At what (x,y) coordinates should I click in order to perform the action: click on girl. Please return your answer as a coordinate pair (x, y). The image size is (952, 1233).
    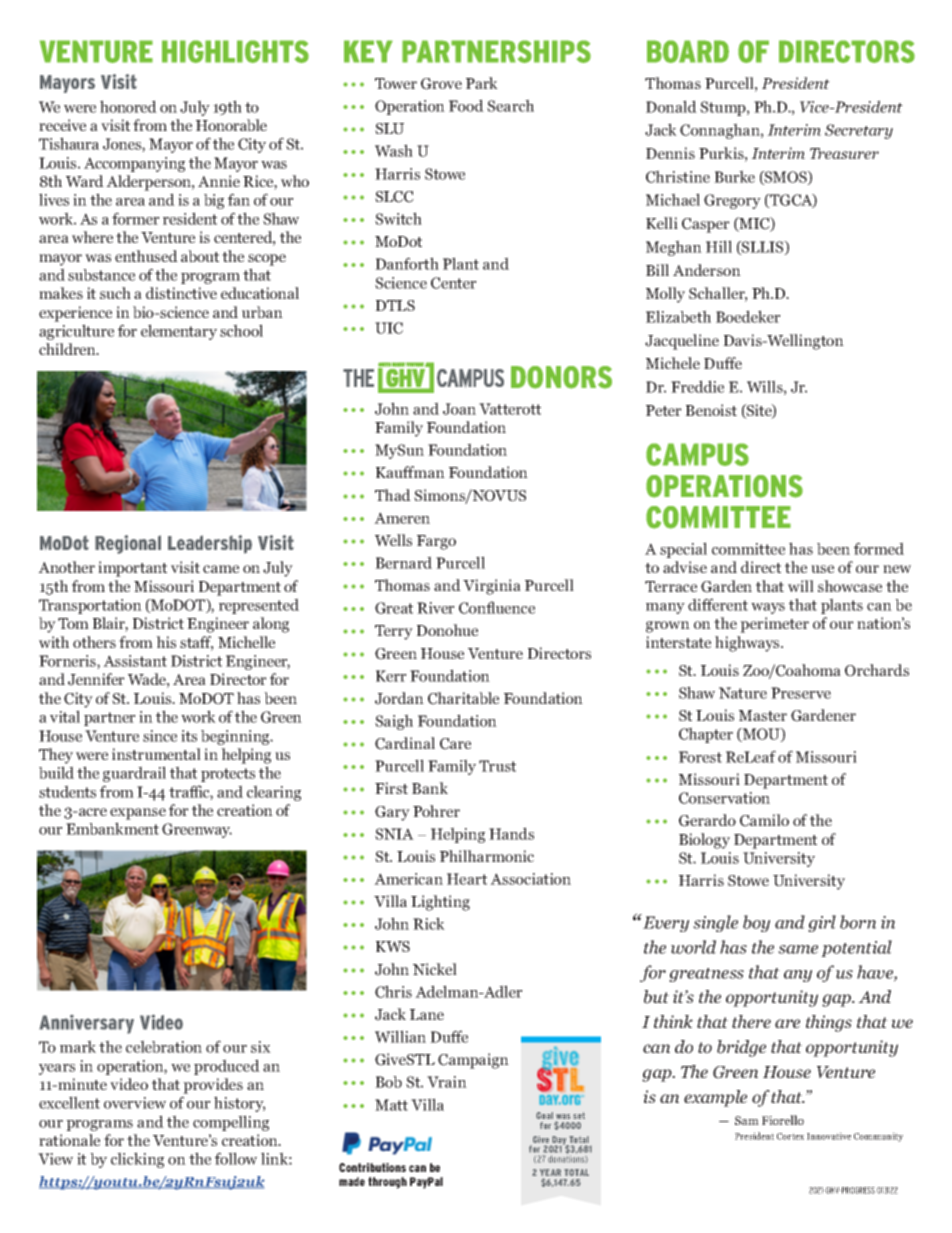
    Looking at the image, I should click on (822, 923).
